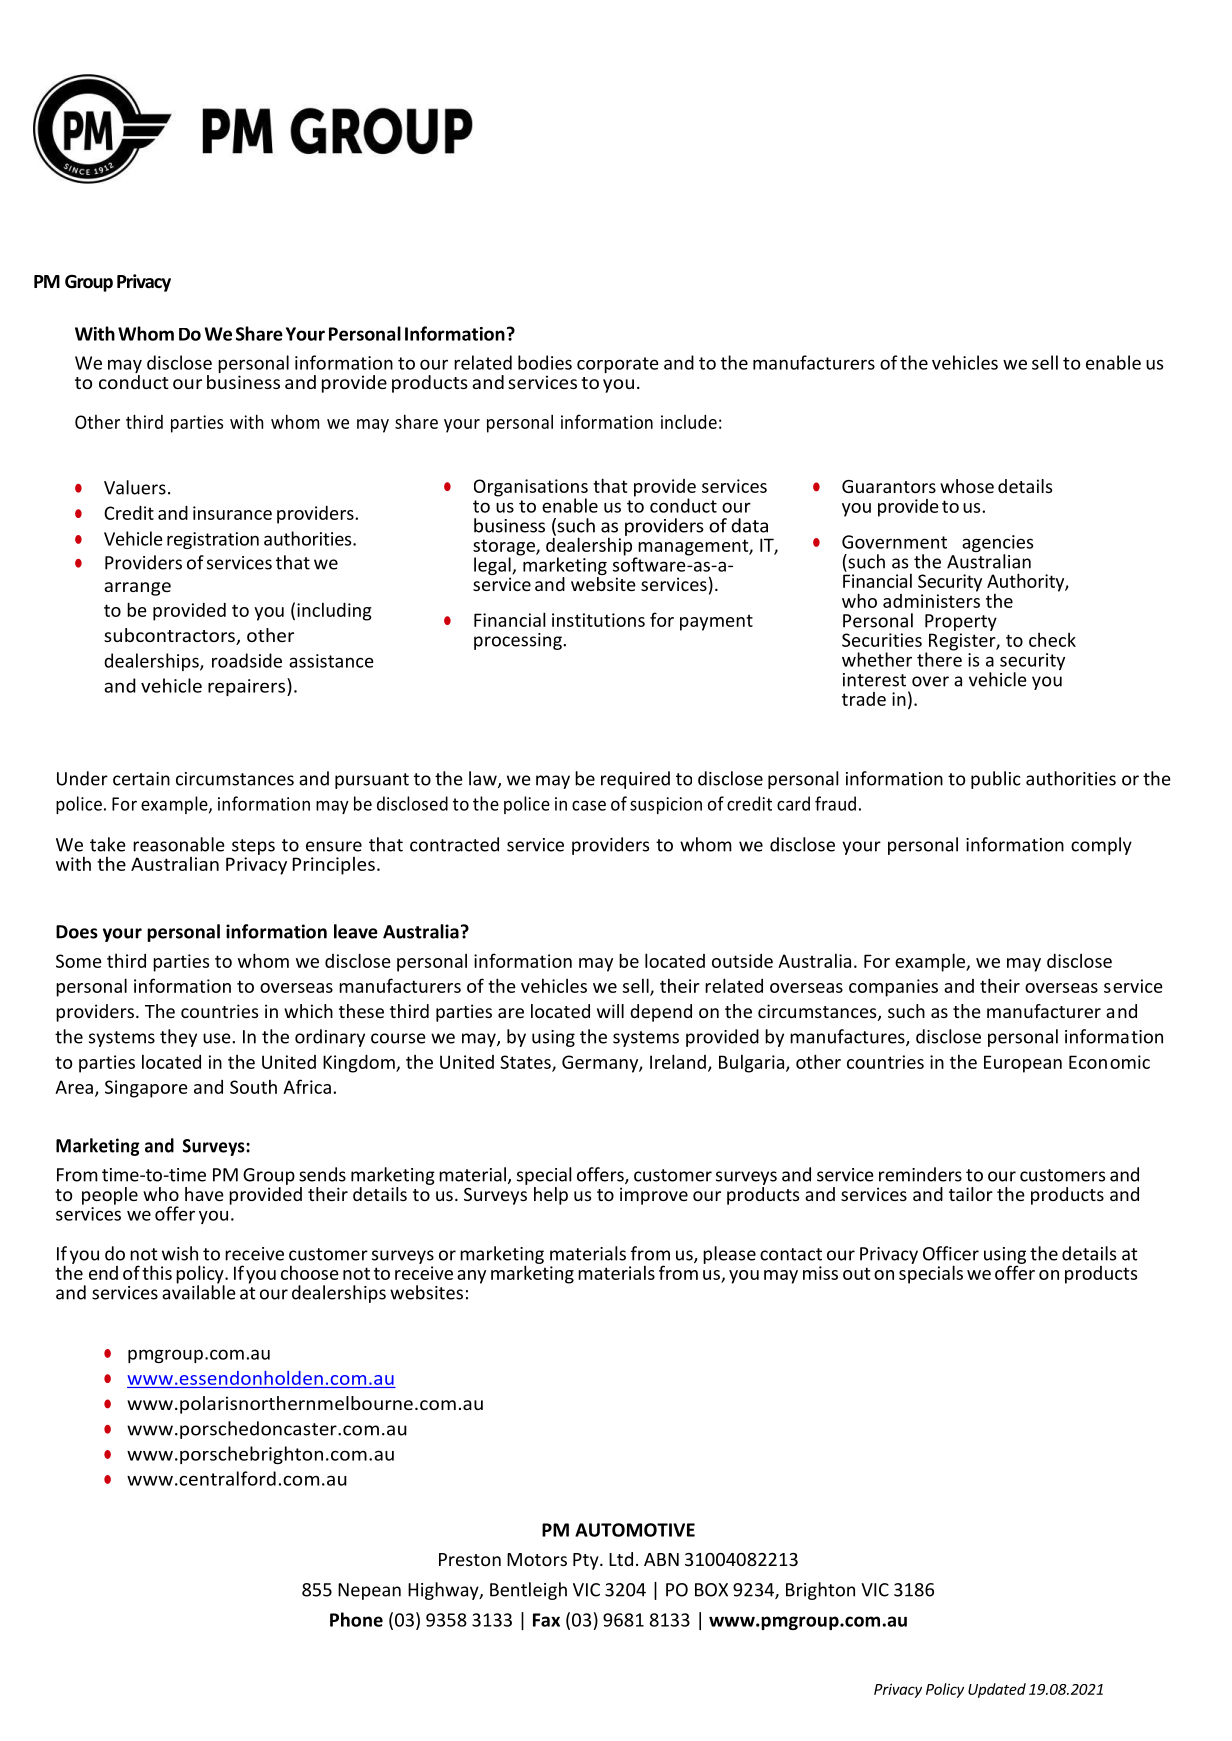 The width and height of the page is (1232, 1741). Describe the element at coordinates (617, 365) in the page. I see `corporate` at that location.
